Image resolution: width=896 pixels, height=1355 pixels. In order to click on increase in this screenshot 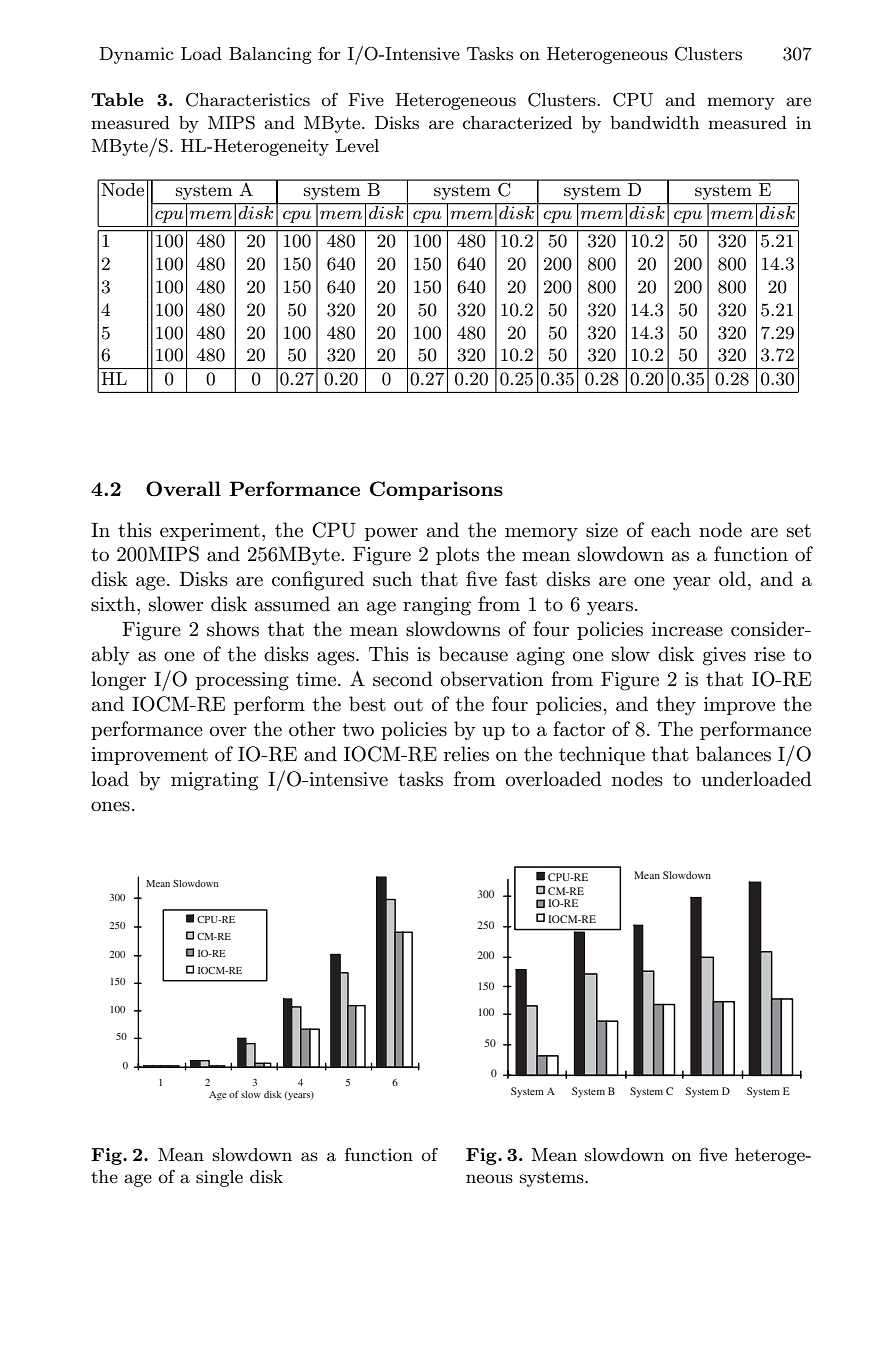, I will do `click(687, 629)`.
